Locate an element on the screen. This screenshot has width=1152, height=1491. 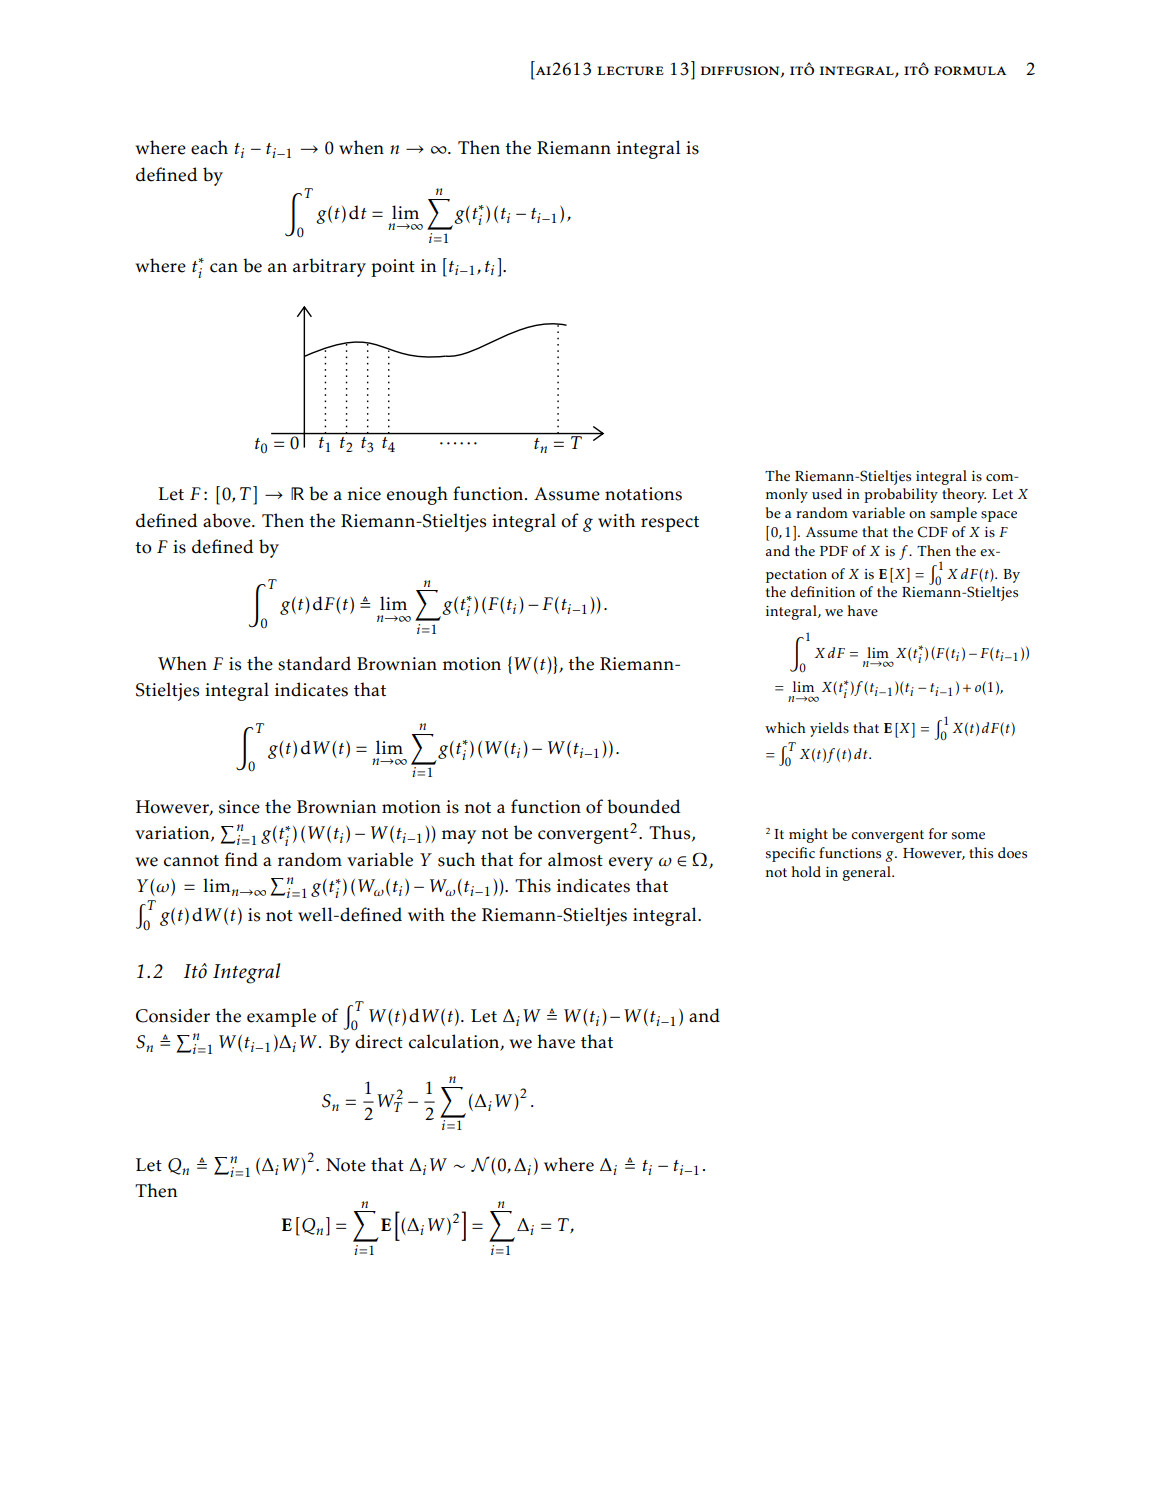
calculation is located at coordinates (455, 1042).
